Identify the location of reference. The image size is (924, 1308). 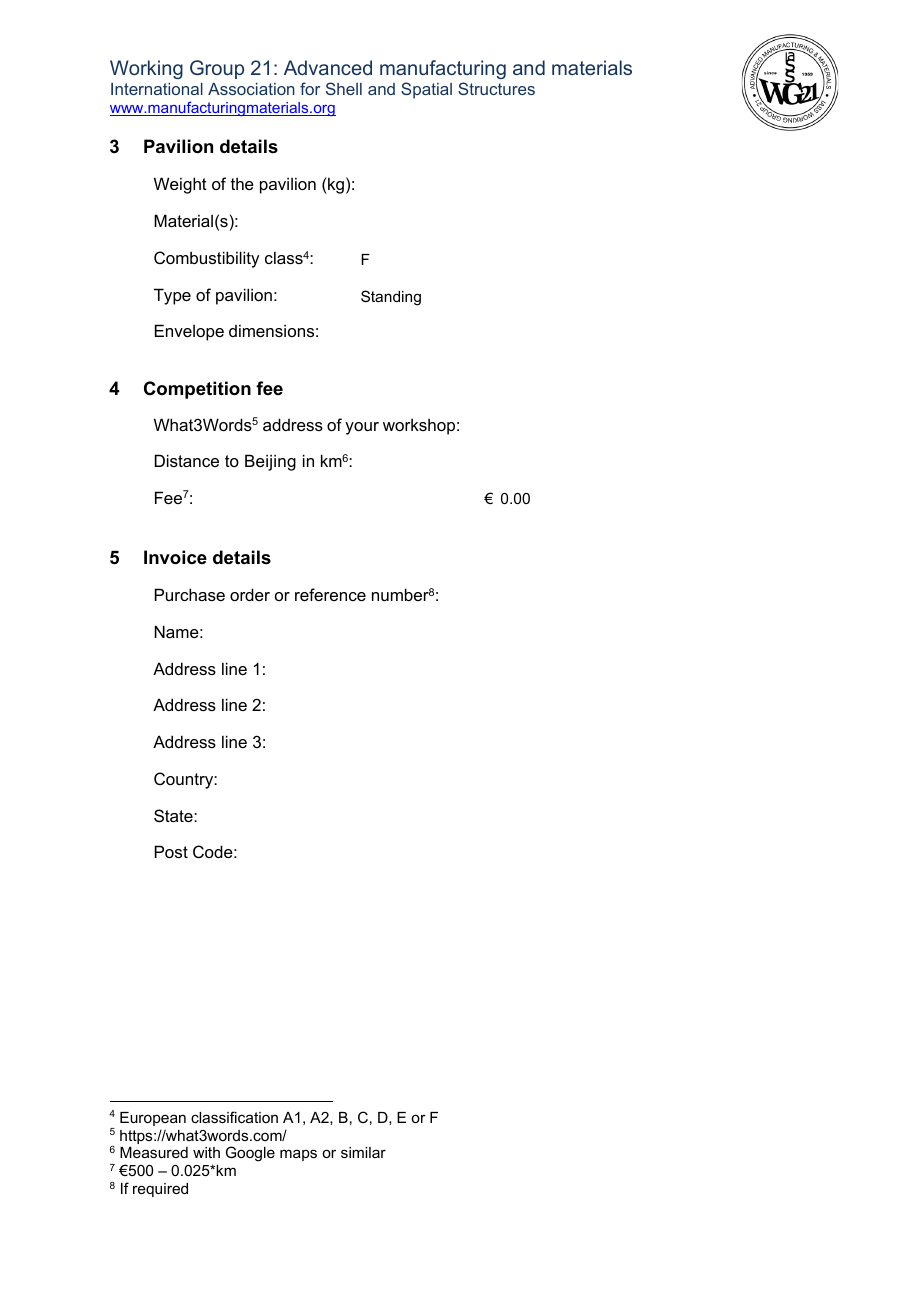
(330, 594).
